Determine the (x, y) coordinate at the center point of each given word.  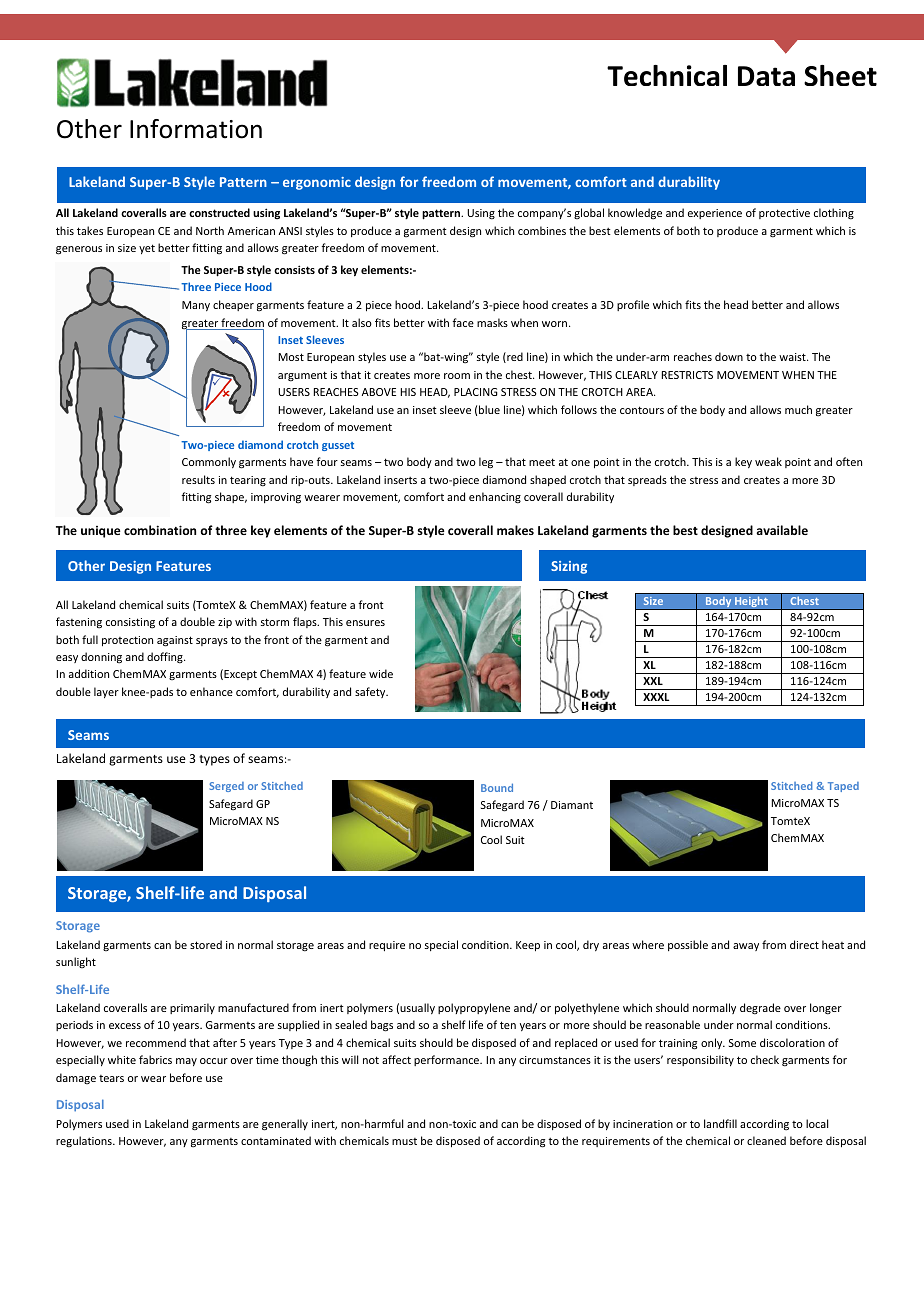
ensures (365, 623)
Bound (497, 787)
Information (196, 129)
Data (766, 76)
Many (196, 306)
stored (206, 944)
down (729, 356)
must (404, 1141)
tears (111, 1078)
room (457, 376)
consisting (130, 623)
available (782, 530)
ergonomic (317, 183)
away (746, 947)
